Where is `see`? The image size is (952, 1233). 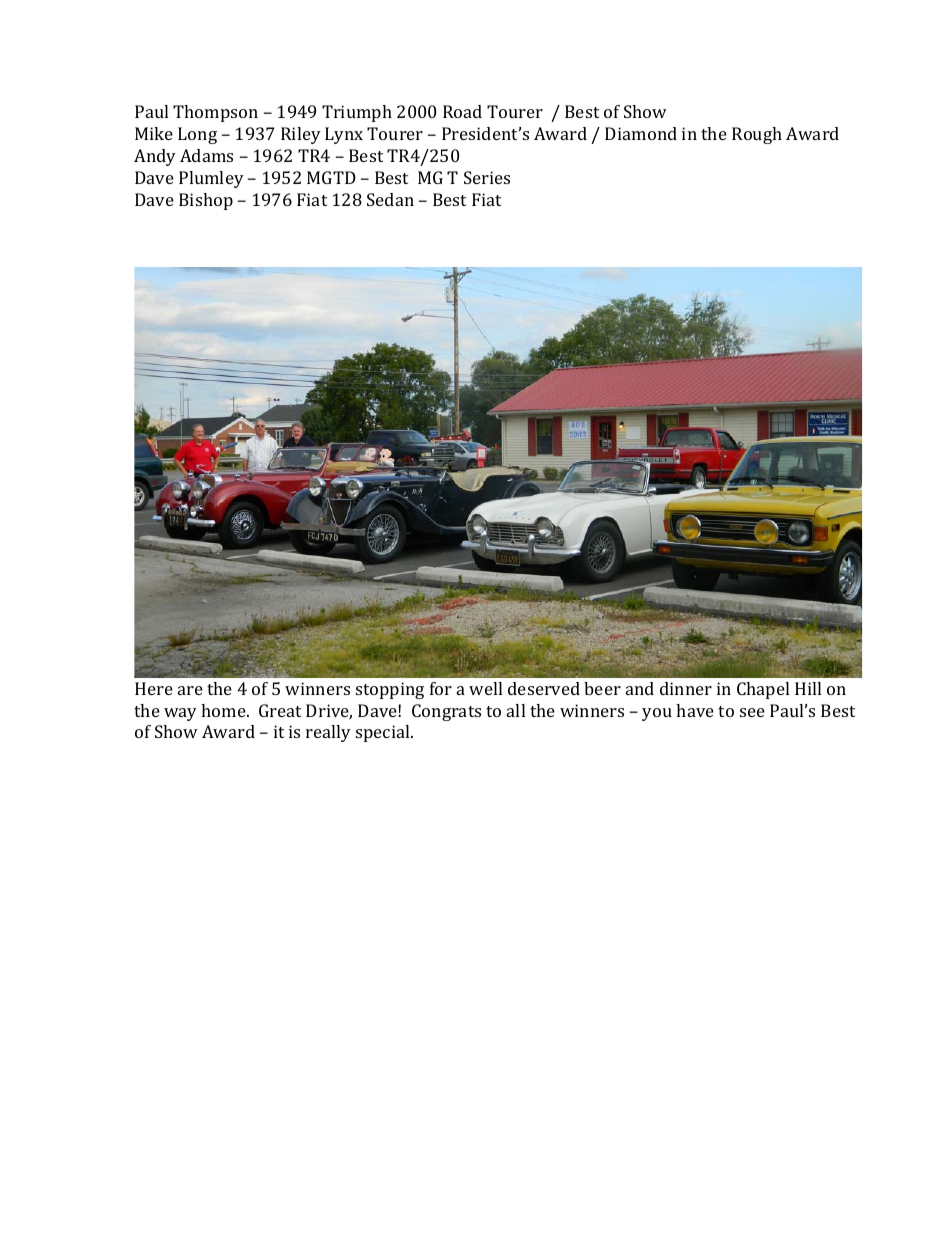
see is located at coordinates (752, 712).
